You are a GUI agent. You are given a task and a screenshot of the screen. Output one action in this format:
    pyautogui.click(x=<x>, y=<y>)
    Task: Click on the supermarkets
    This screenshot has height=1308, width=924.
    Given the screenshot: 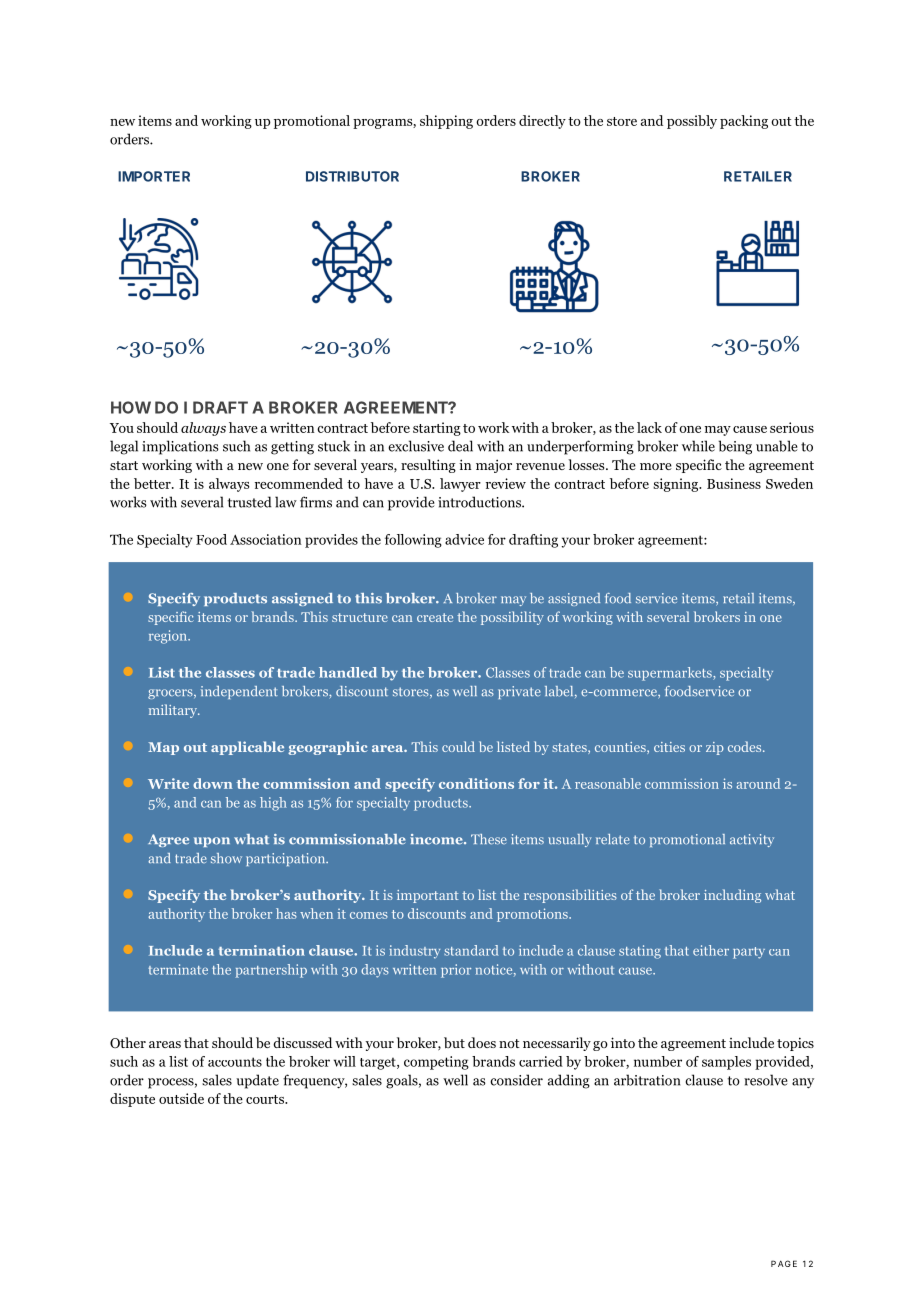 What is the action you would take?
    pyautogui.click(x=671, y=674)
